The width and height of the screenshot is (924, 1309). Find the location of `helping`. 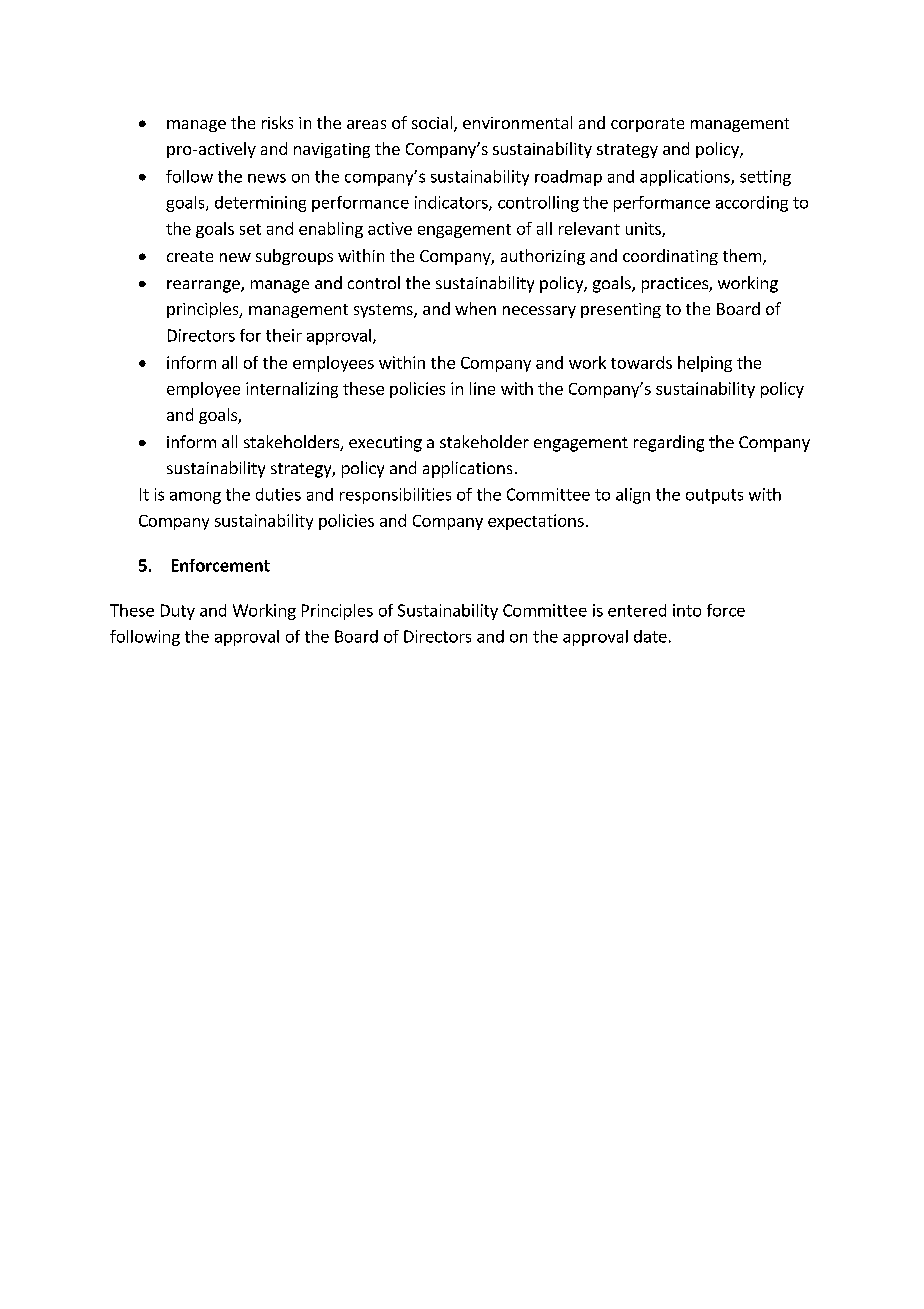

helping is located at coordinates (705, 364).
